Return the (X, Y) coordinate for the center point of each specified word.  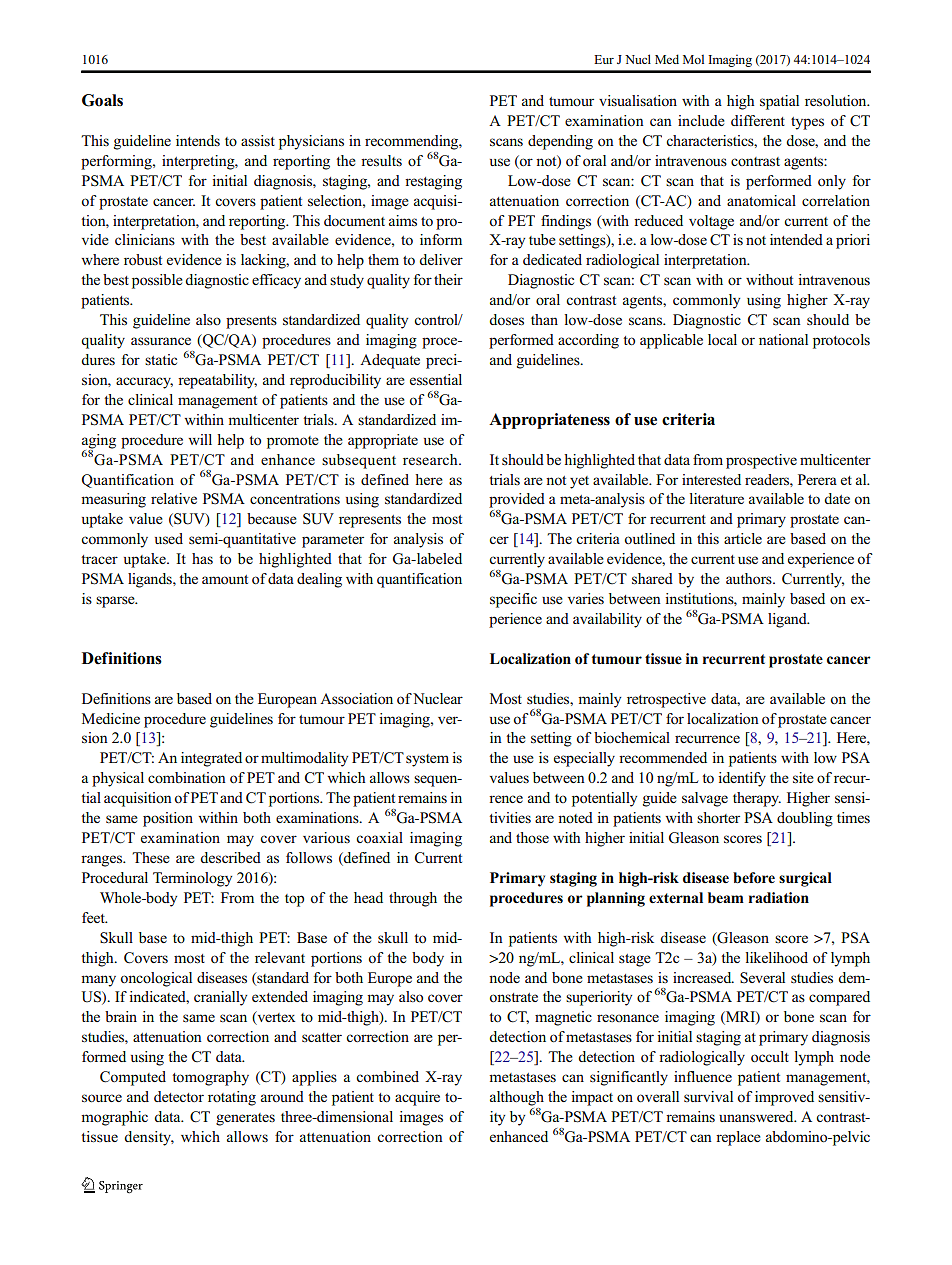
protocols (841, 341)
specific (513, 600)
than (544, 319)
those (532, 837)
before (754, 878)
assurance (161, 341)
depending (560, 142)
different (758, 120)
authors (750, 579)
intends (198, 140)
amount (225, 580)
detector (179, 1096)
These (151, 857)
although (517, 1098)
